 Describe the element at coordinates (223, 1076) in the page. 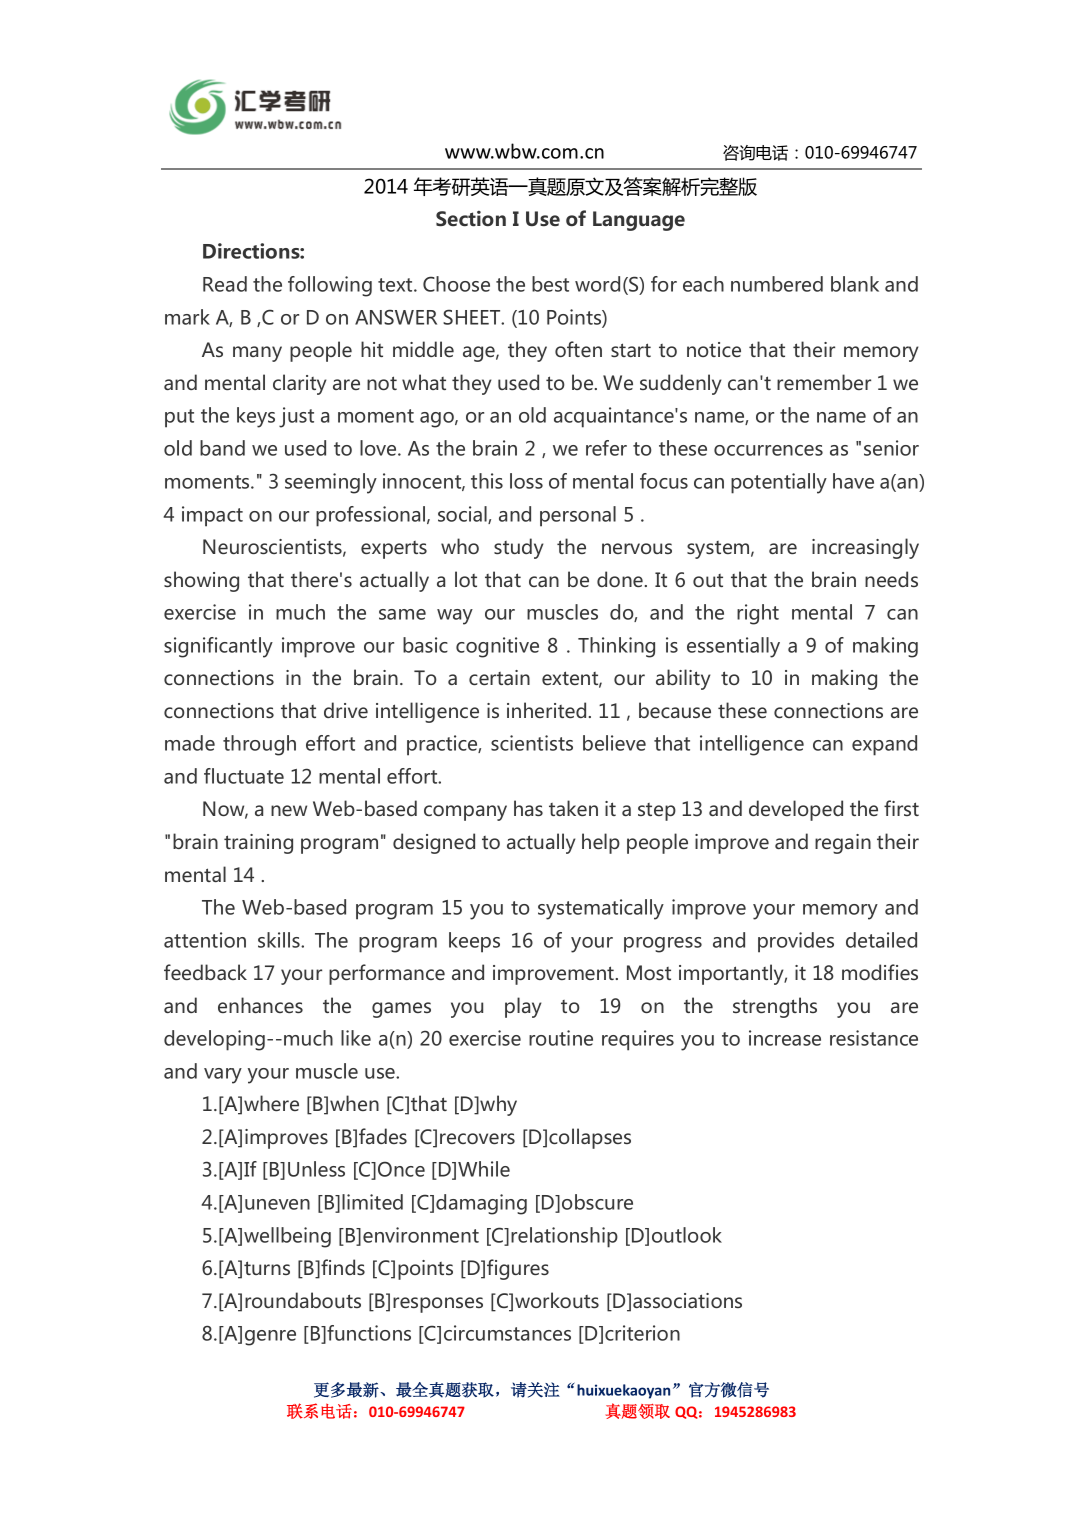

I see `vary` at that location.
